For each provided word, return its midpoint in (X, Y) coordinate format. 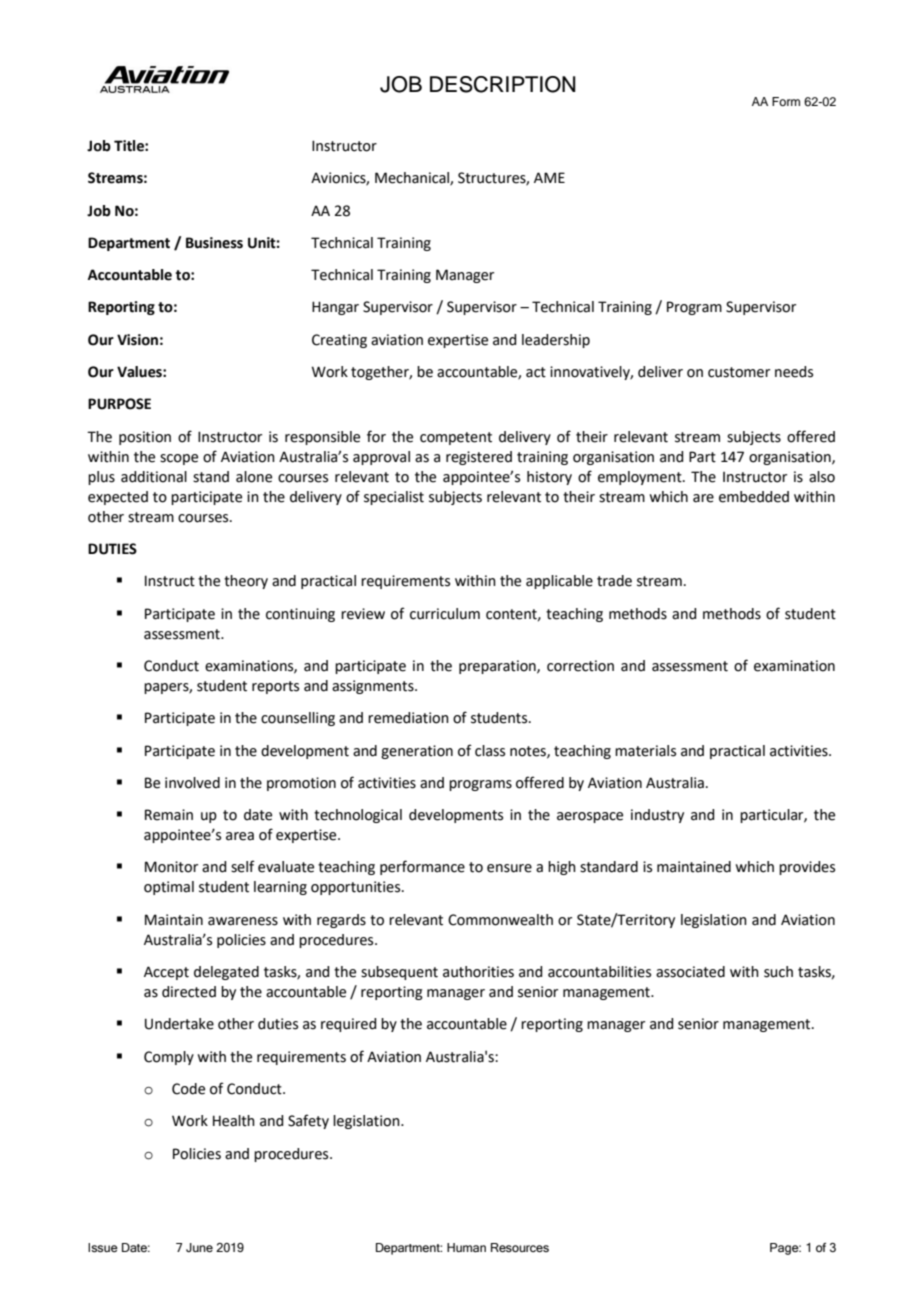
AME (549, 177)
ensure (509, 868)
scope (179, 459)
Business (214, 243)
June (199, 1247)
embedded (754, 497)
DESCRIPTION (503, 84)
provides (807, 868)
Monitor (171, 867)
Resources (520, 1247)
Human (466, 1247)
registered (479, 458)
